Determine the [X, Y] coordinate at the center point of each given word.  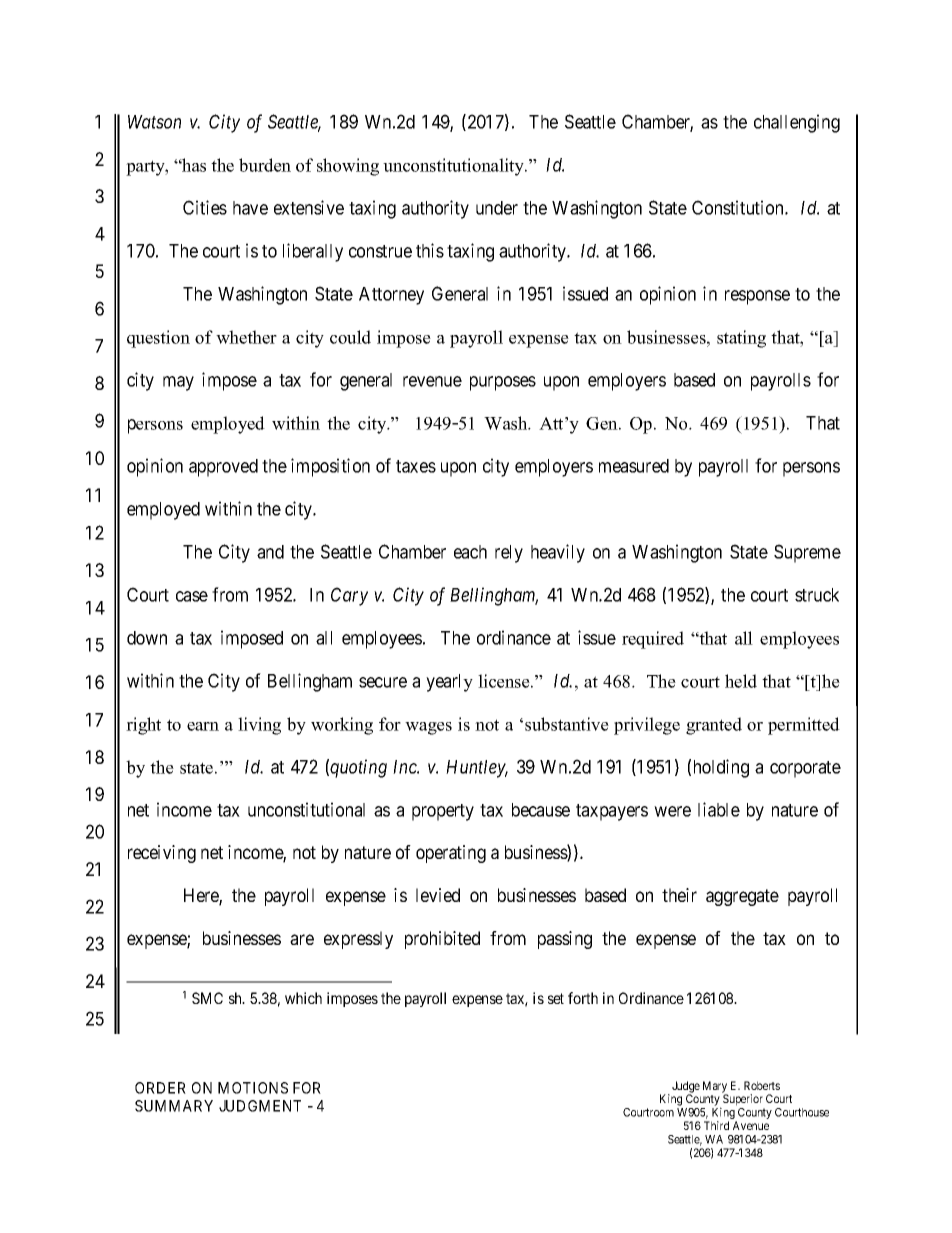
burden [265, 165]
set [556, 998]
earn [203, 726]
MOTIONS [253, 1088]
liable [719, 809]
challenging [797, 123]
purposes [503, 383]
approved [223, 468]
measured [634, 466]
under [497, 208]
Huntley [477, 769]
